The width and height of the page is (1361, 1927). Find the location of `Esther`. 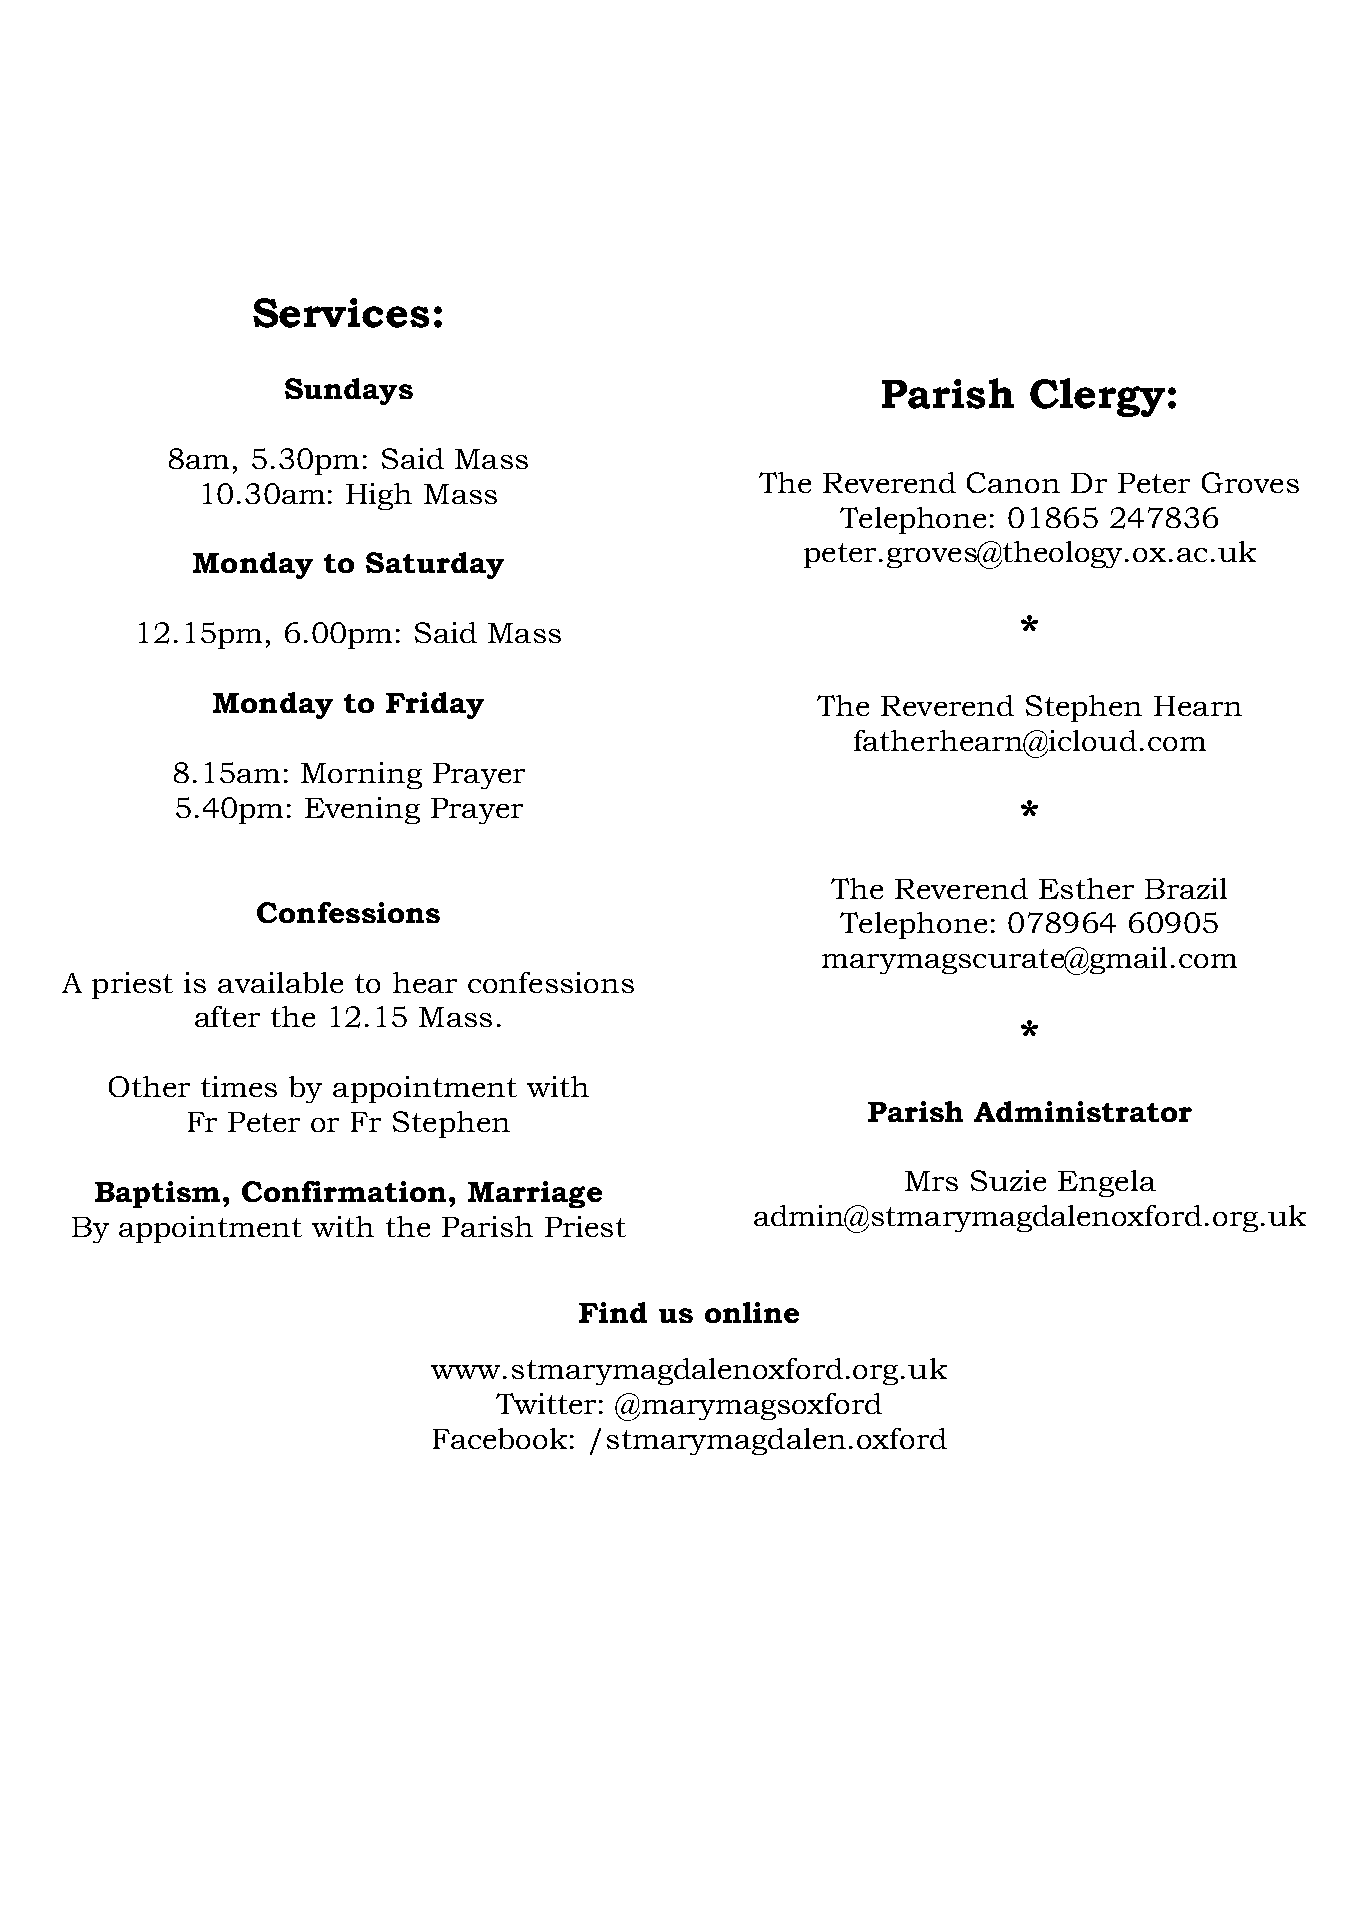

Esther is located at coordinates (1086, 888).
